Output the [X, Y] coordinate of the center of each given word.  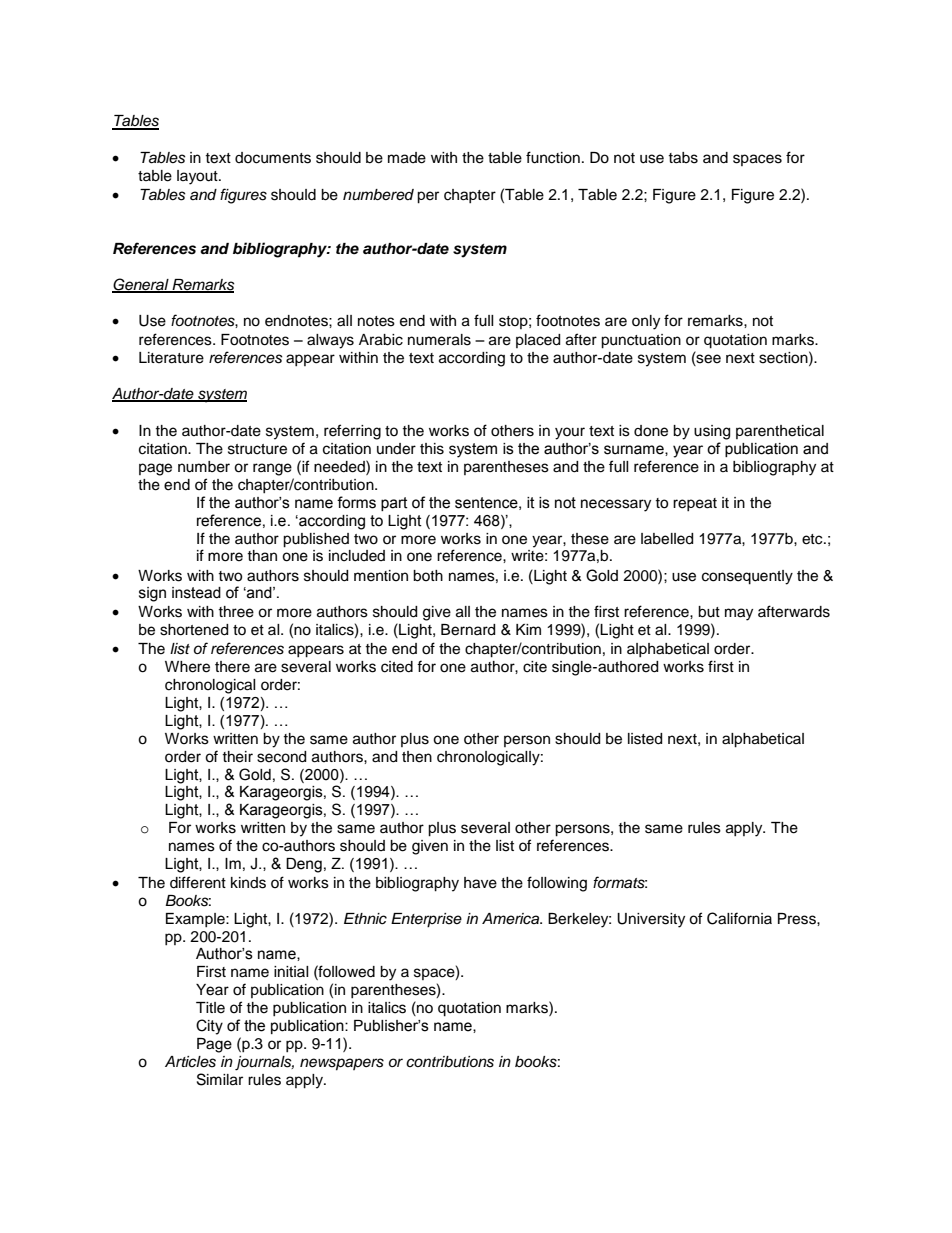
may [739, 614]
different [198, 882]
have [480, 883]
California [739, 918]
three [236, 612]
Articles [190, 1062]
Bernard [468, 630]
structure [257, 449]
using [712, 432]
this [432, 449]
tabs [683, 158]
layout [198, 177]
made [407, 158]
